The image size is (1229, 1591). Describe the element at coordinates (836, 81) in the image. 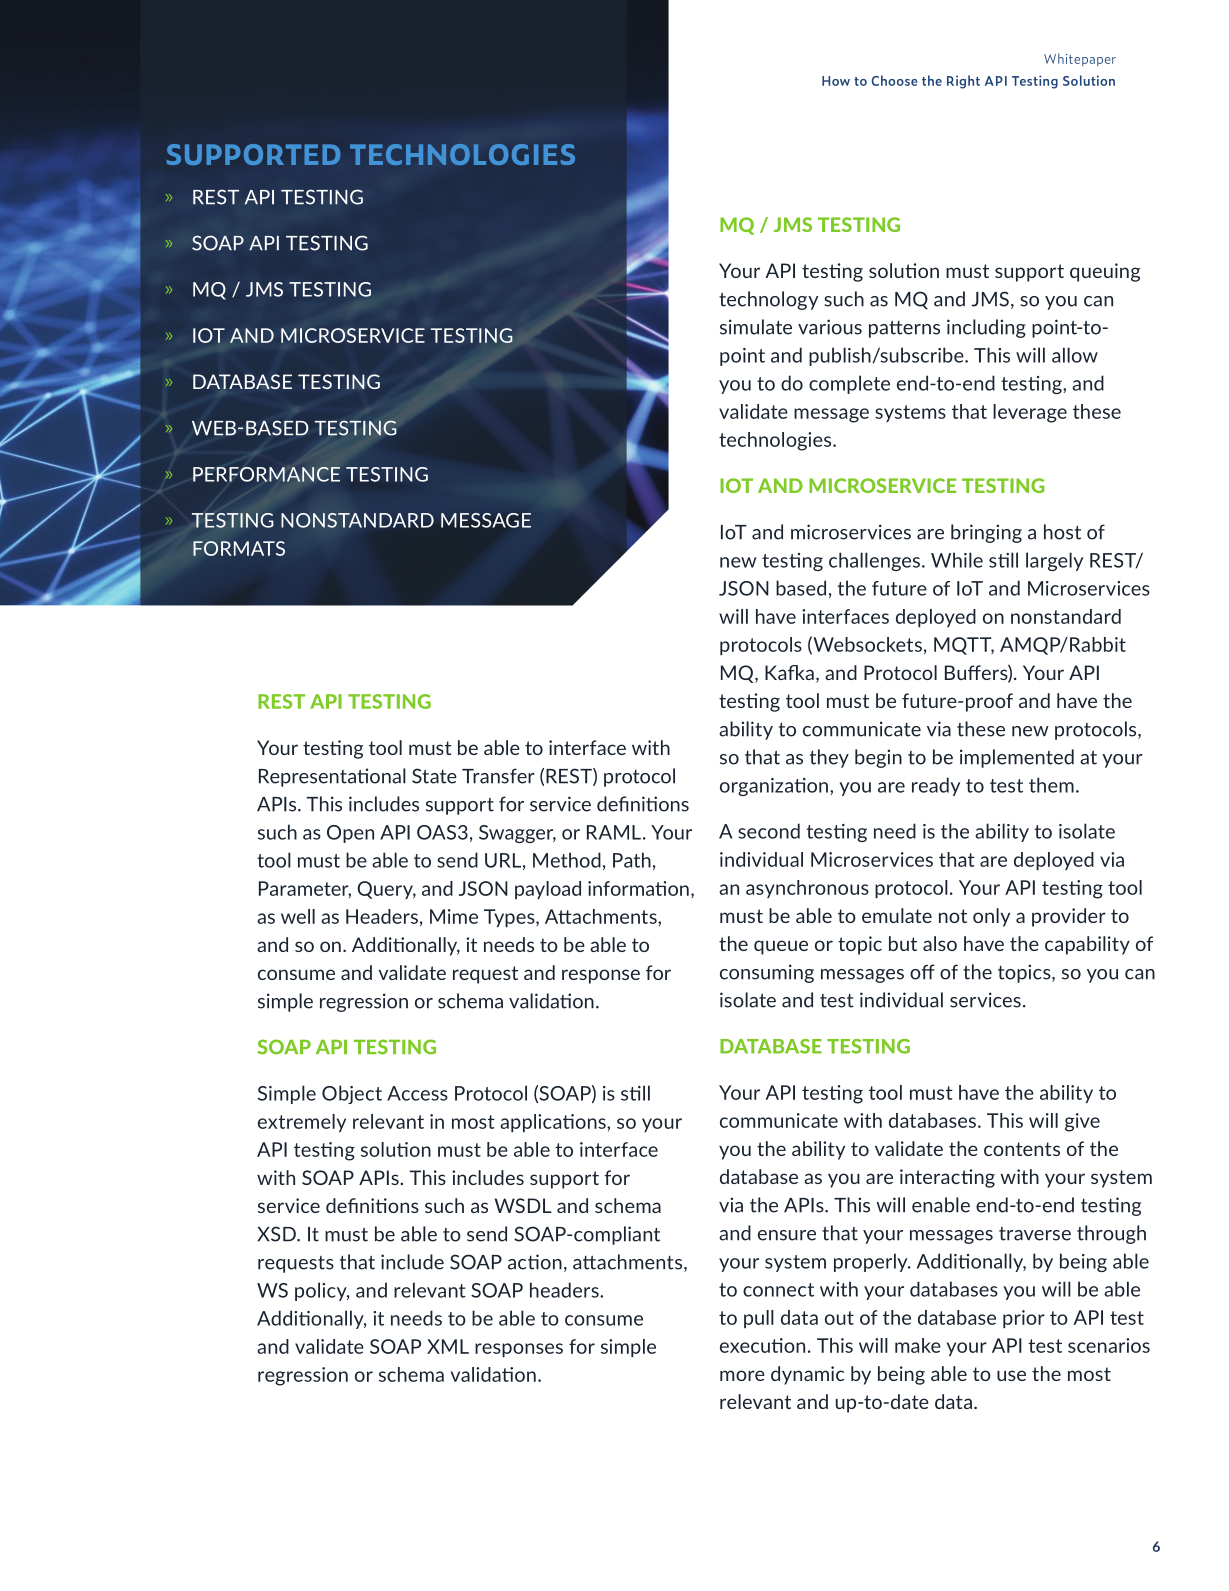

I see `How` at that location.
